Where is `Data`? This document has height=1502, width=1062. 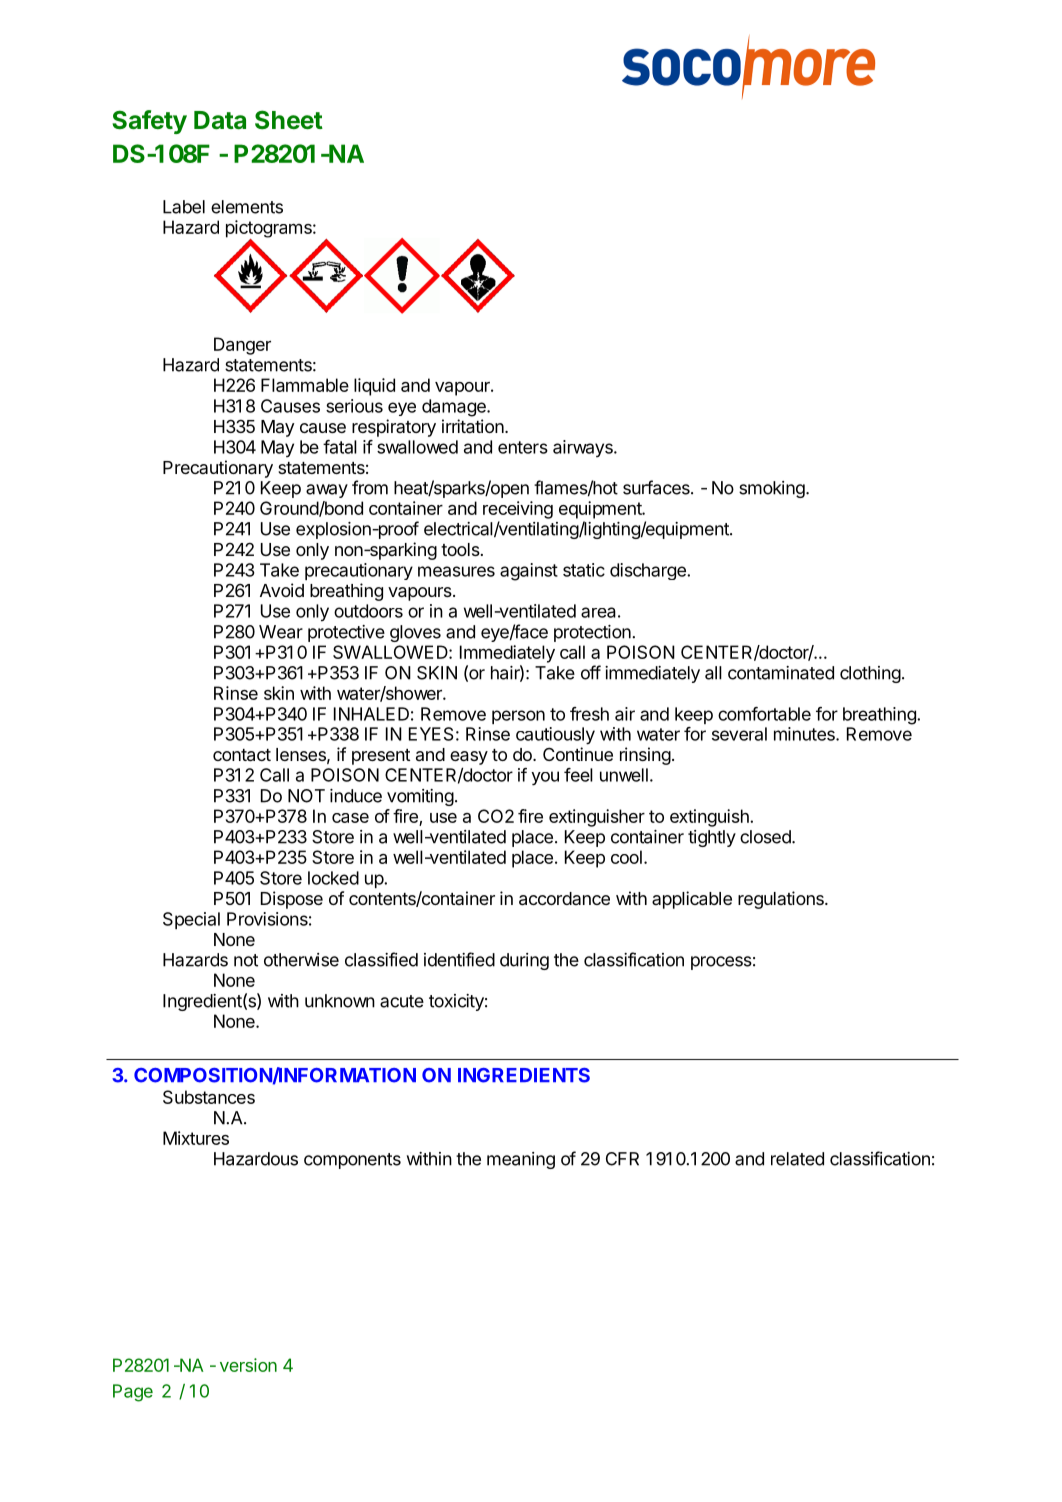
Data is located at coordinates (220, 120).
